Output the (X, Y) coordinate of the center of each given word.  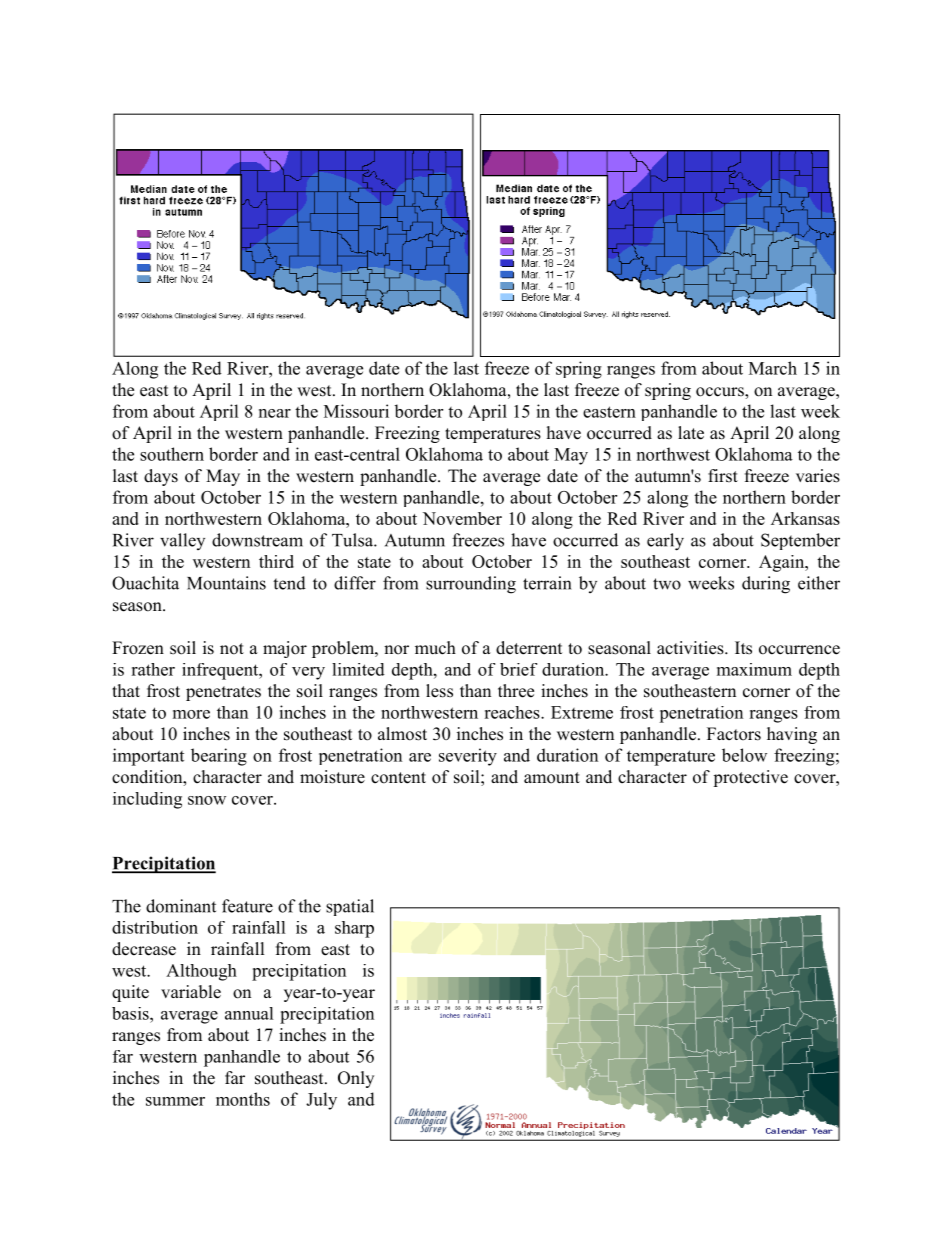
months (243, 1099)
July (321, 1101)
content (398, 778)
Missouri (356, 411)
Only (356, 1079)
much (435, 648)
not (232, 649)
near (275, 413)
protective (750, 778)
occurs (721, 393)
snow (207, 800)
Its (743, 648)
